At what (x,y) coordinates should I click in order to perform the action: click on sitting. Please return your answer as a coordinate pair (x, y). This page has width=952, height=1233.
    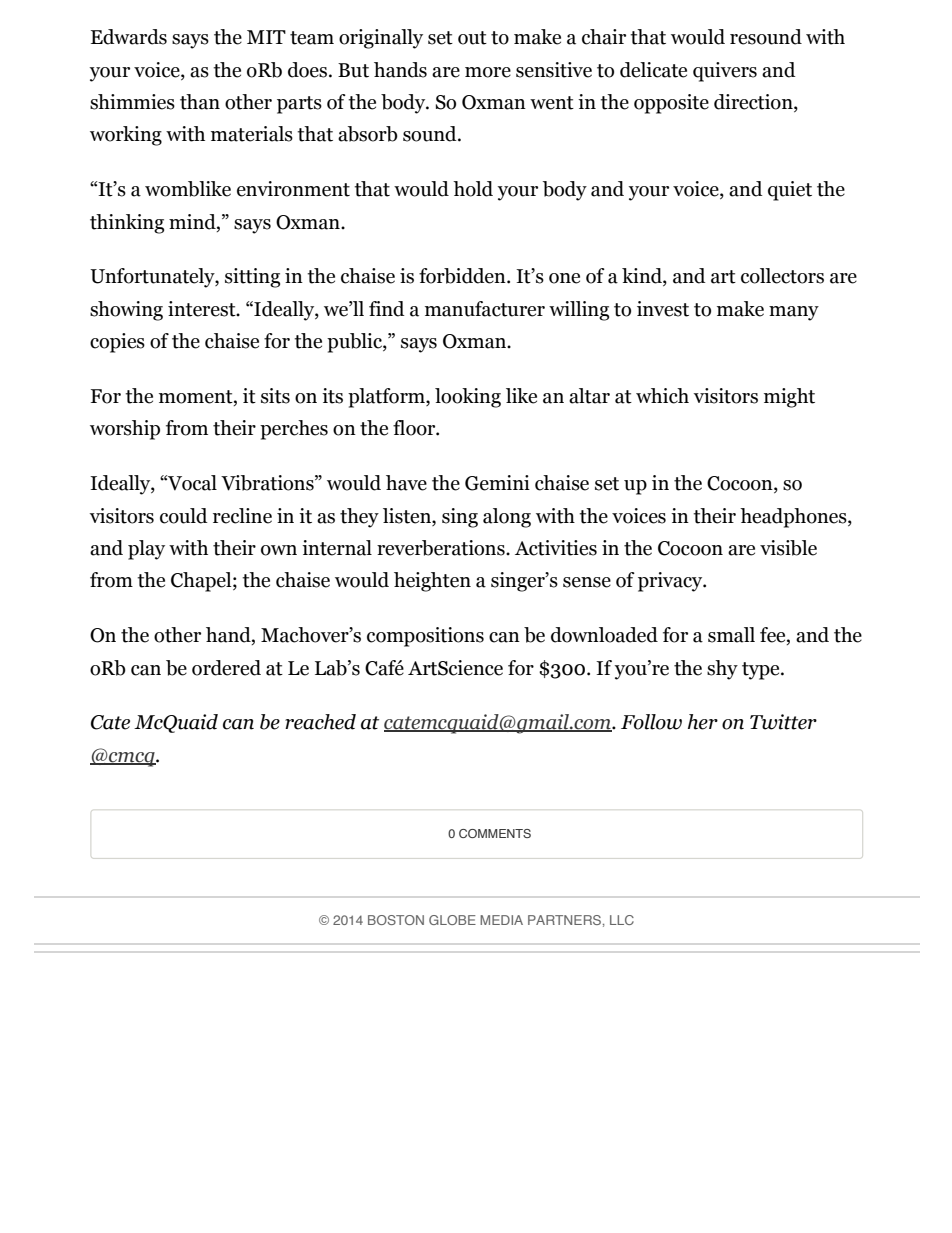
    Looking at the image, I should click on (252, 278).
